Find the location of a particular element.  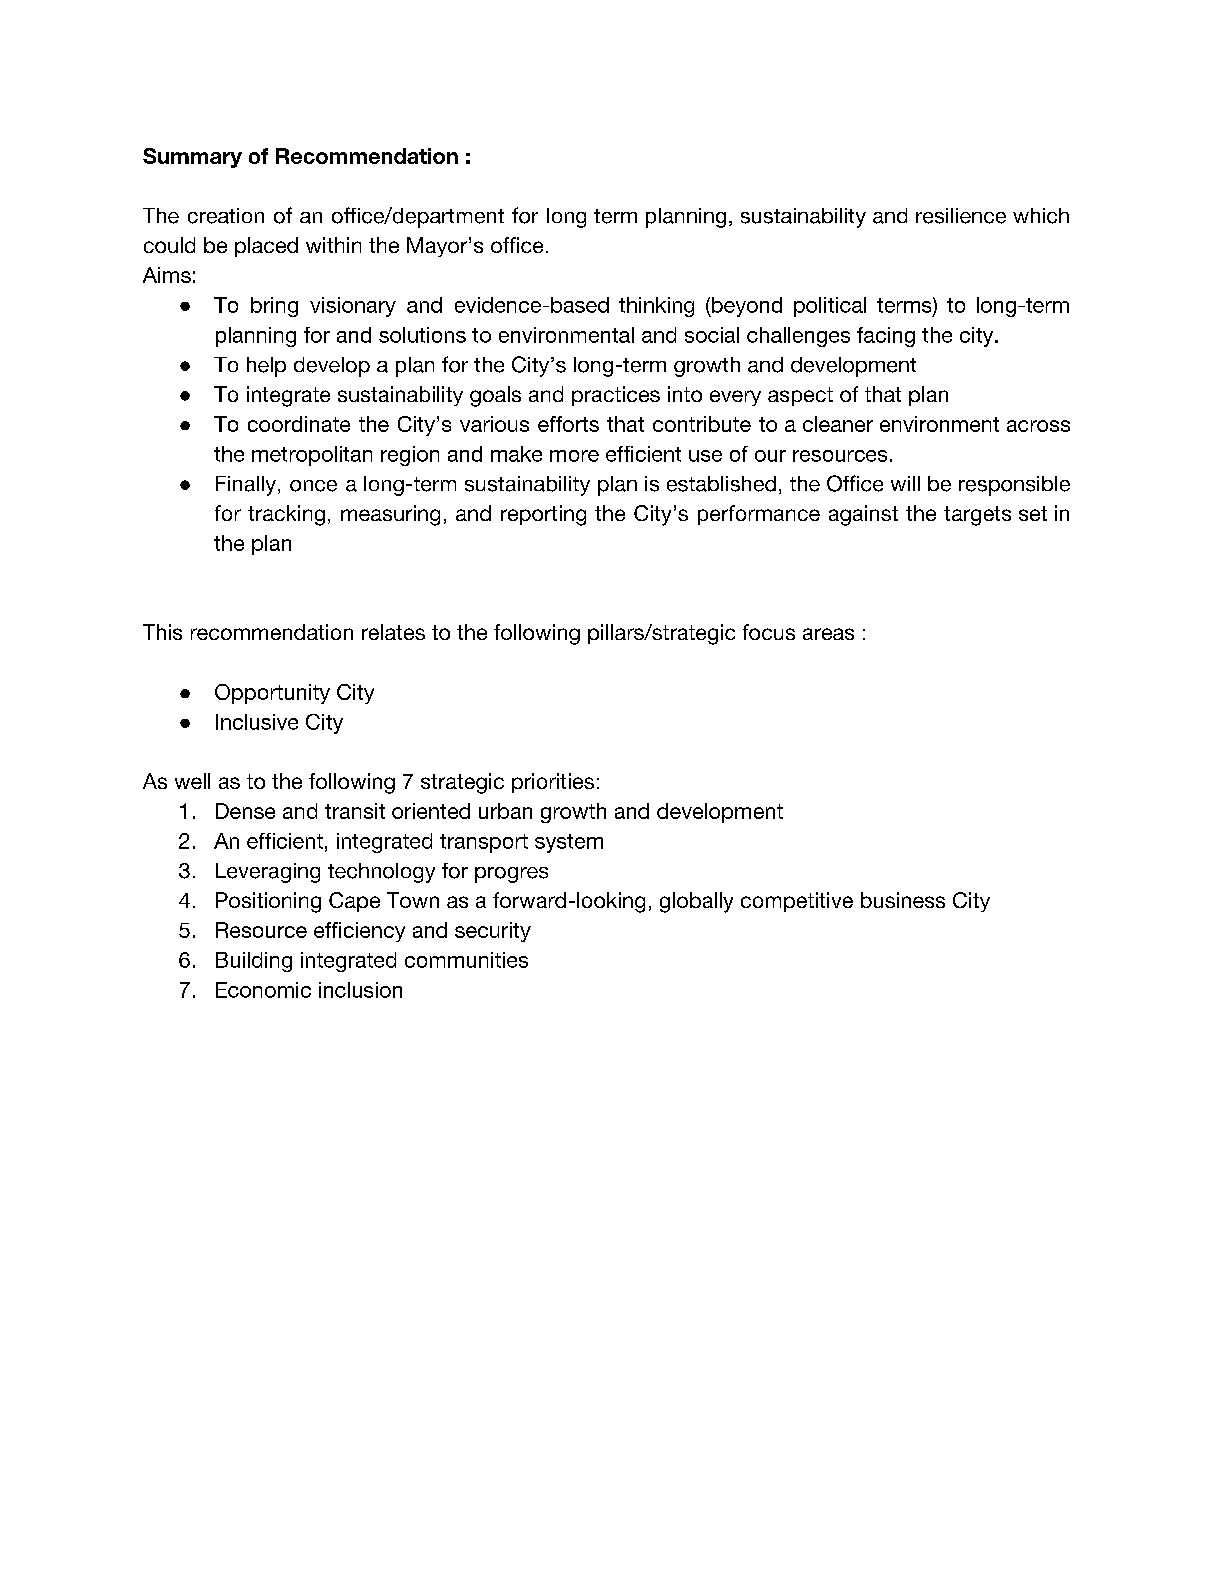

thinking is located at coordinates (656, 307).
